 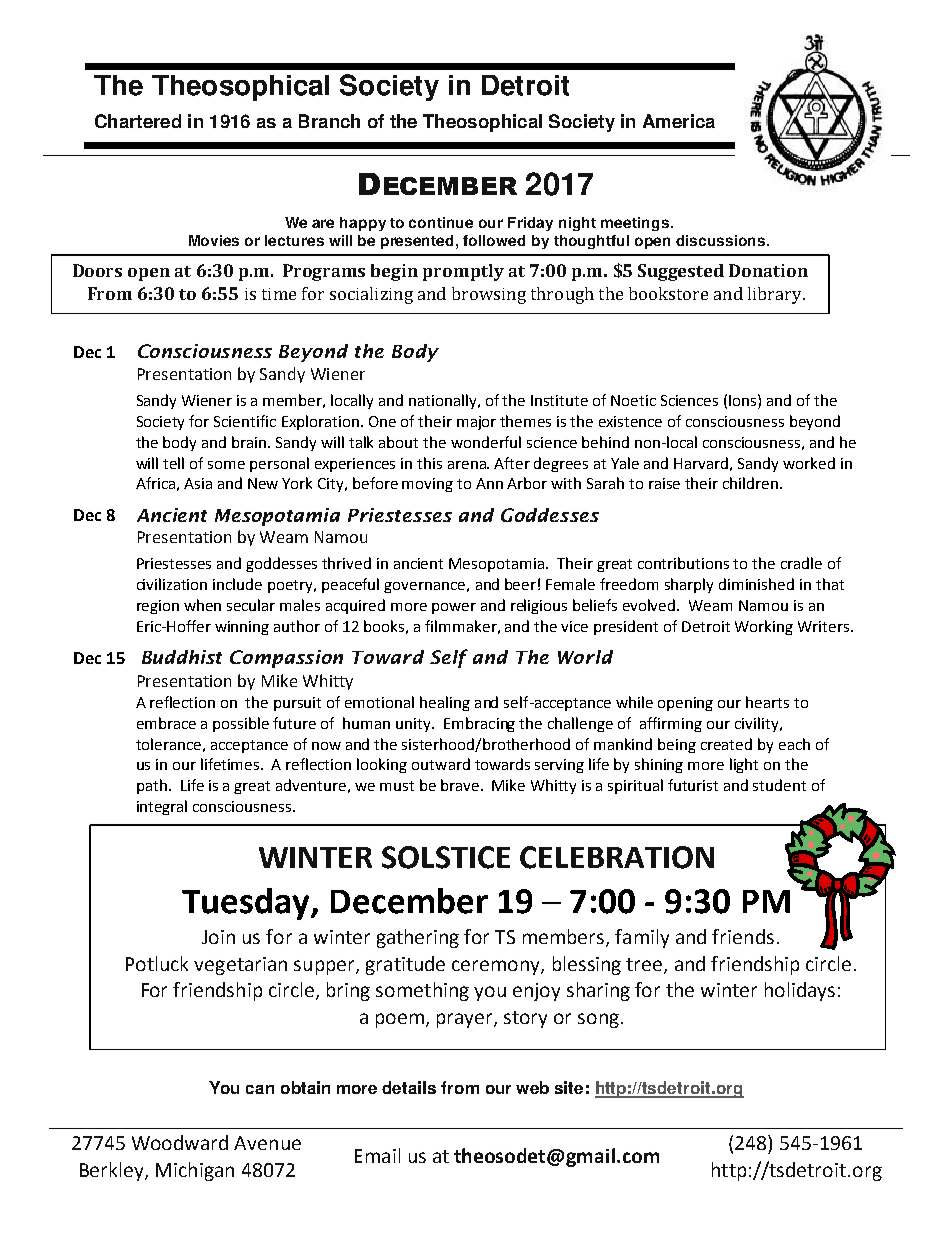 I want to click on Embracing, so click(x=479, y=724).
